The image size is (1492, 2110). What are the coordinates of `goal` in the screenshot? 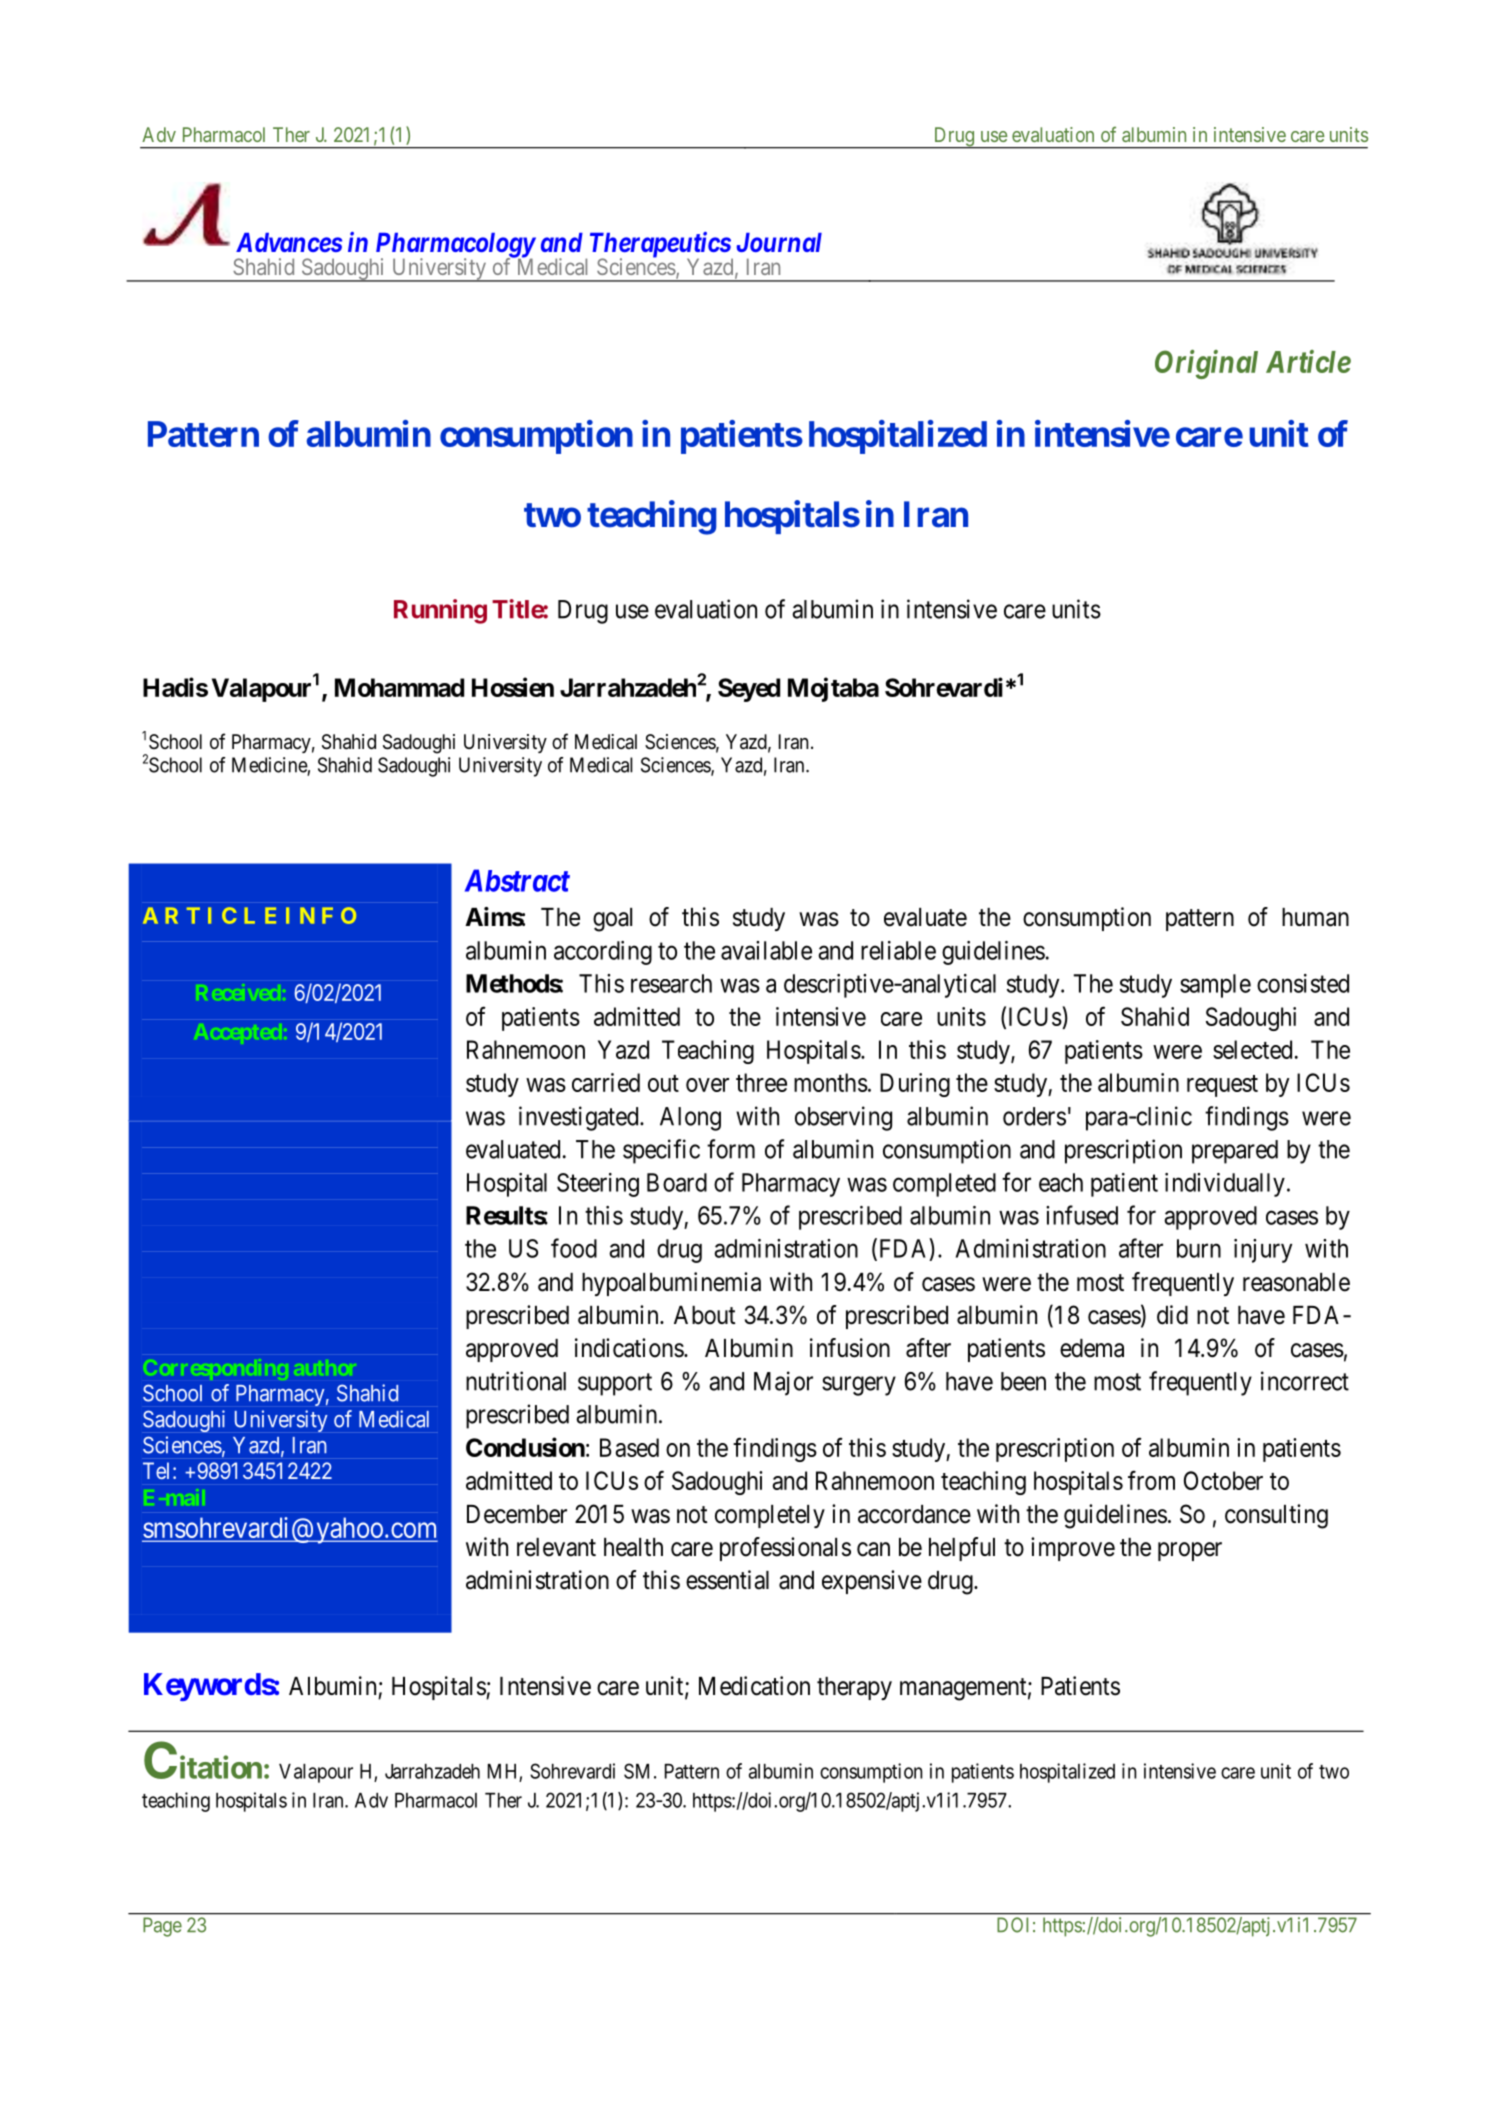 It's located at (612, 920).
